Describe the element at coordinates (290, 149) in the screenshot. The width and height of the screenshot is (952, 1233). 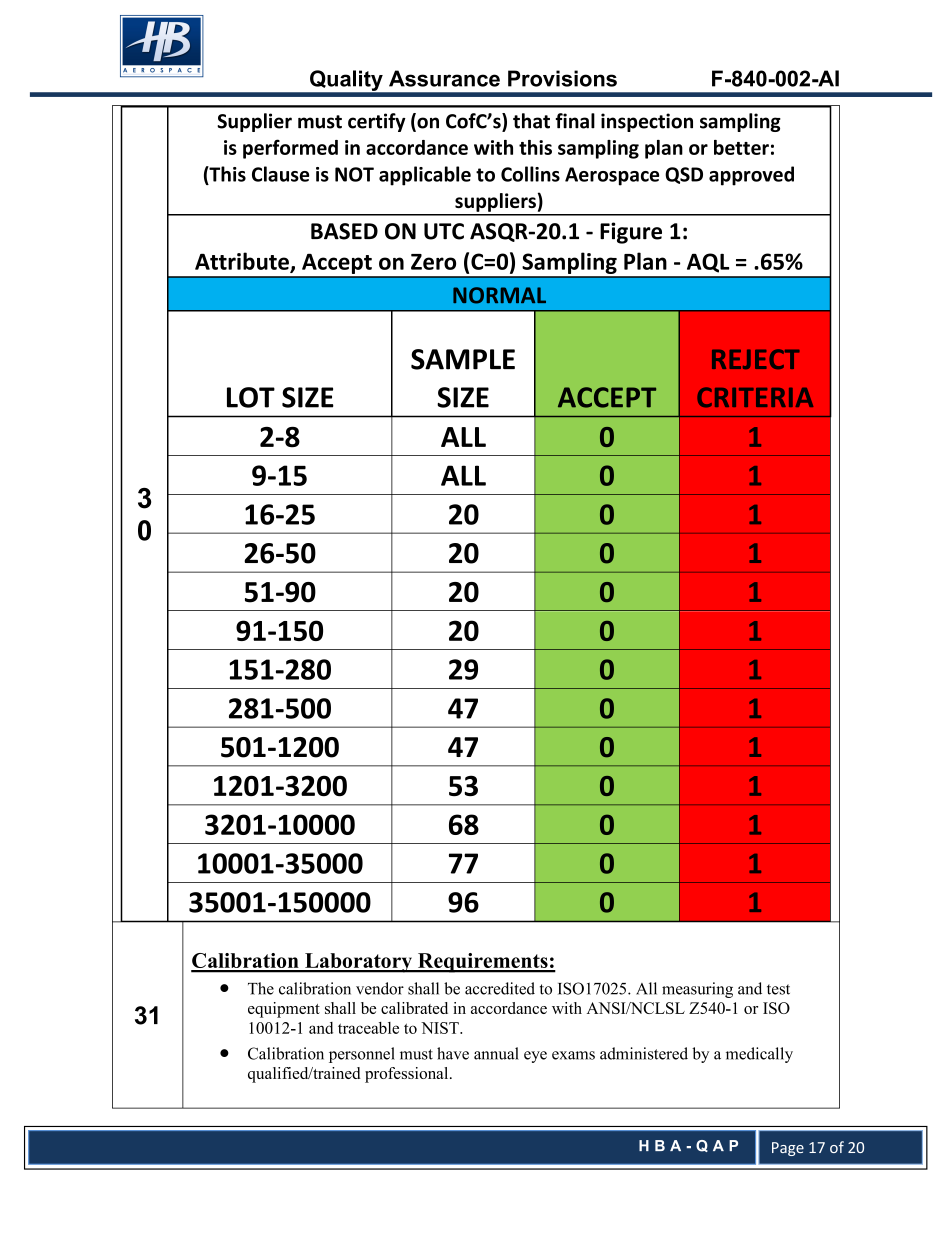
I see `performed` at that location.
